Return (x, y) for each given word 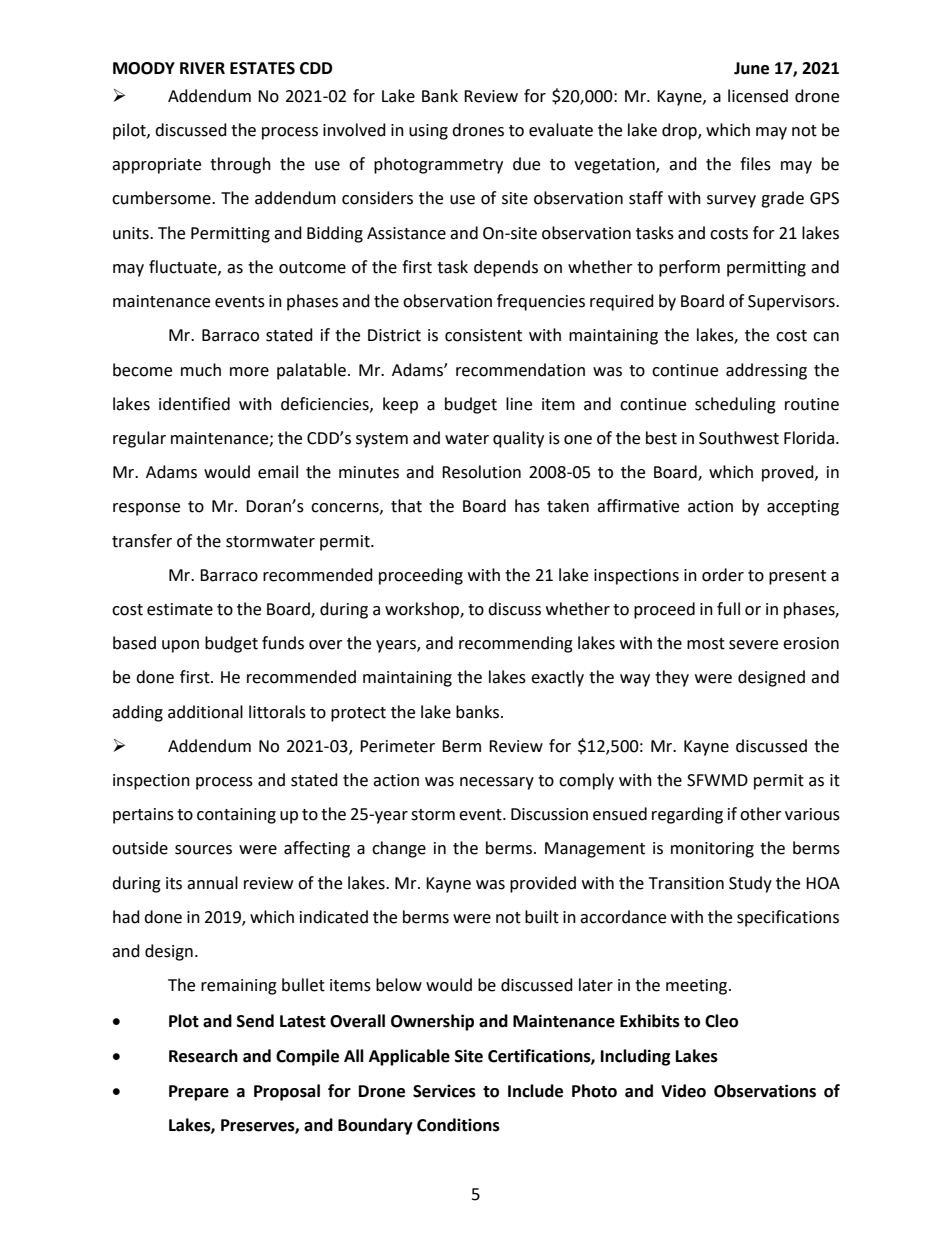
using (428, 132)
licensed (758, 96)
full (728, 609)
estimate (180, 609)
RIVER (202, 68)
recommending (516, 644)
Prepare (199, 1093)
